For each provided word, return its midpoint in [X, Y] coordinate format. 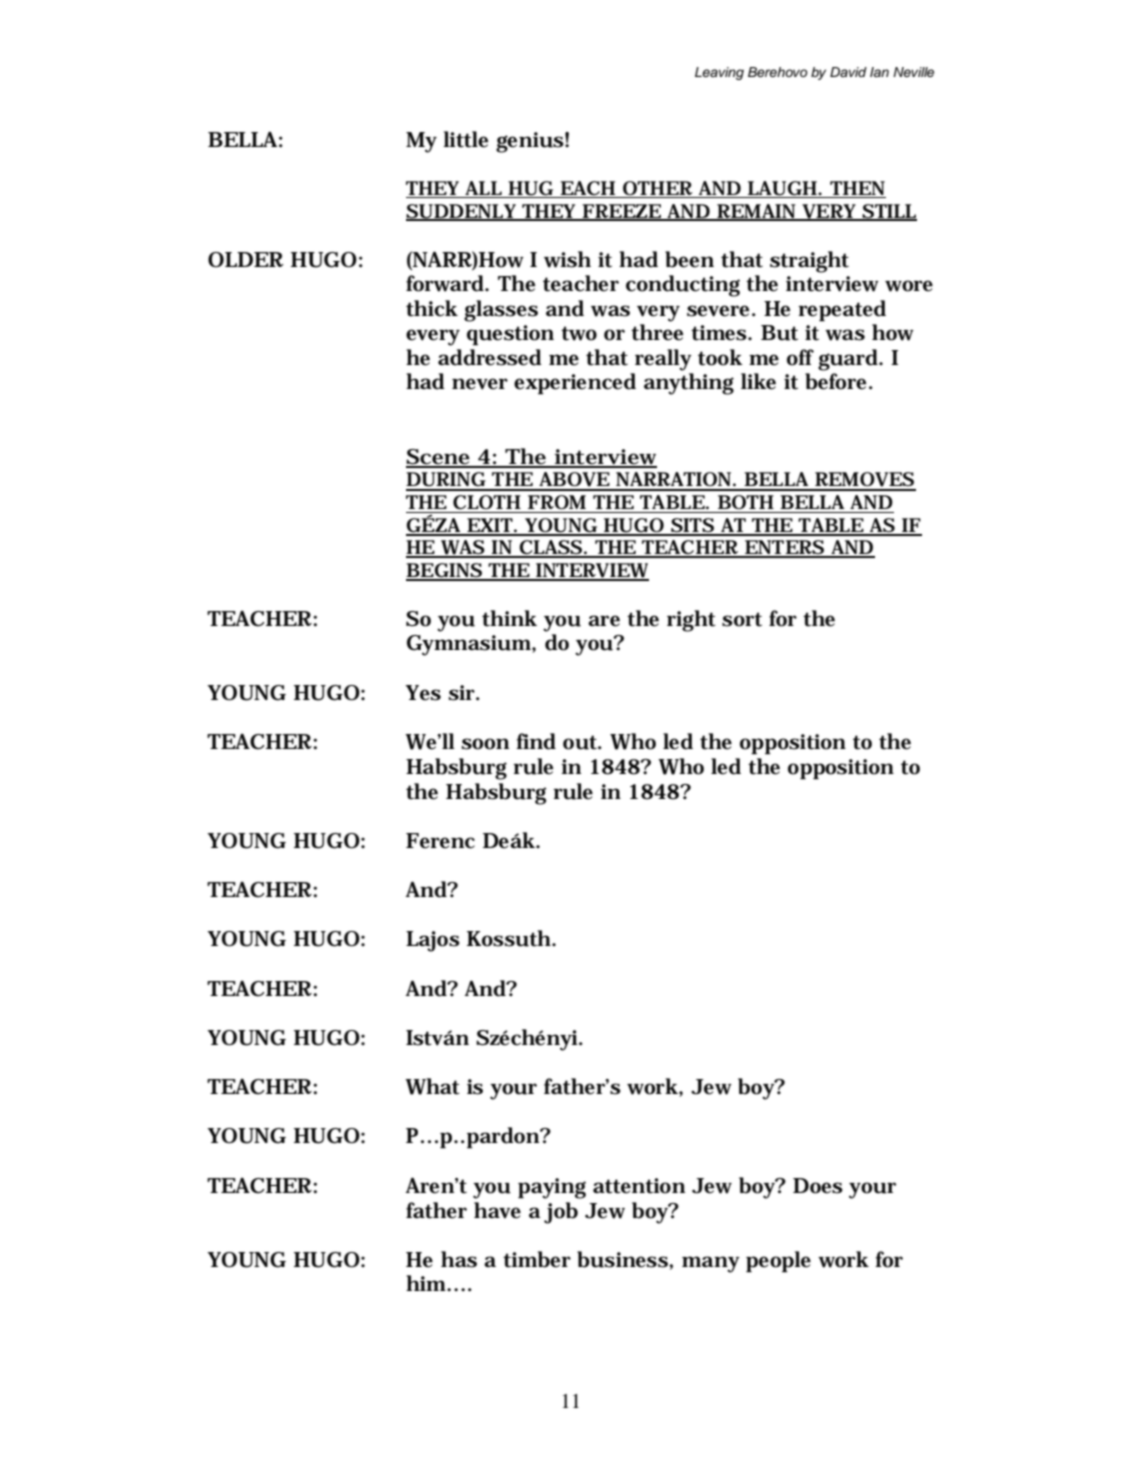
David [848, 72]
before [837, 381]
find [536, 741]
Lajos [433, 941]
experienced [575, 384]
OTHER [658, 188]
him [427, 1283]
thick [432, 308]
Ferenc [440, 841]
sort [742, 619]
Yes [423, 693]
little [465, 139]
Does [818, 1186]
